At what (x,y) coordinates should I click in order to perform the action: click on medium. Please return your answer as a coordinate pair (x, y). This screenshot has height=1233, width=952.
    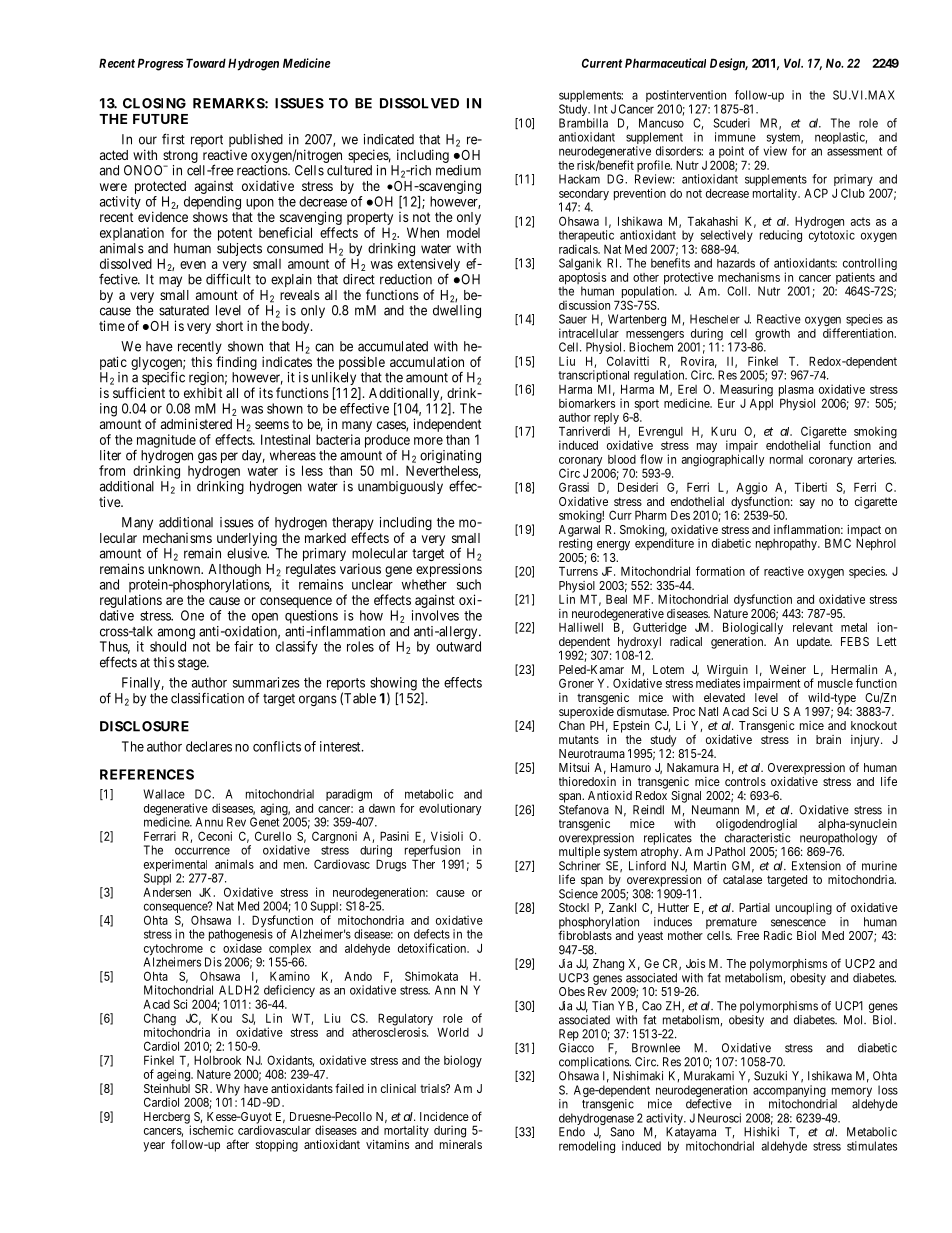
    Looking at the image, I should click on (458, 170).
